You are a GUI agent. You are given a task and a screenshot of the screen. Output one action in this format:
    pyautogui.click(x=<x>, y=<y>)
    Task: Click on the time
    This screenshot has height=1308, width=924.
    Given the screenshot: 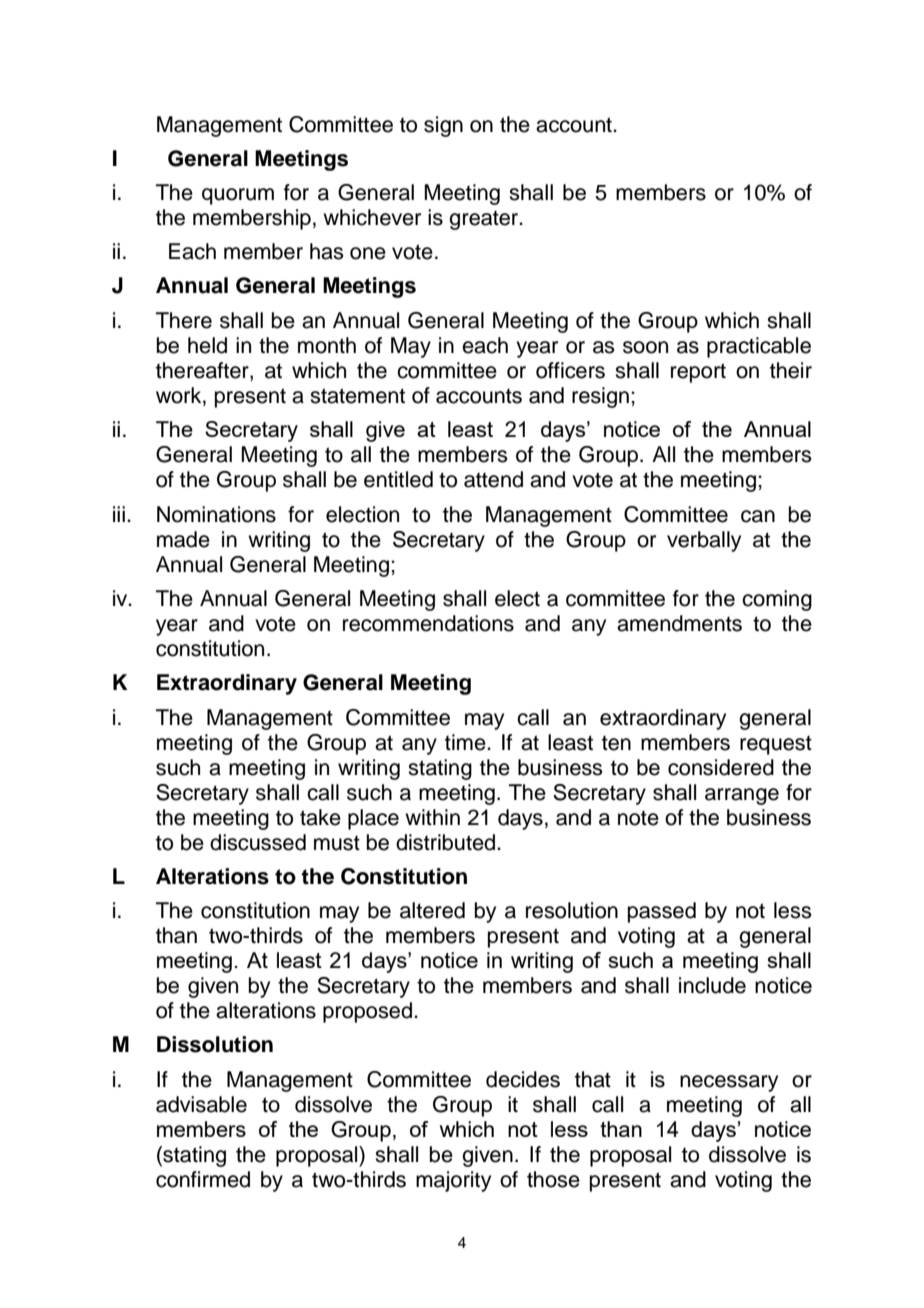 What is the action you would take?
    pyautogui.click(x=466, y=742)
